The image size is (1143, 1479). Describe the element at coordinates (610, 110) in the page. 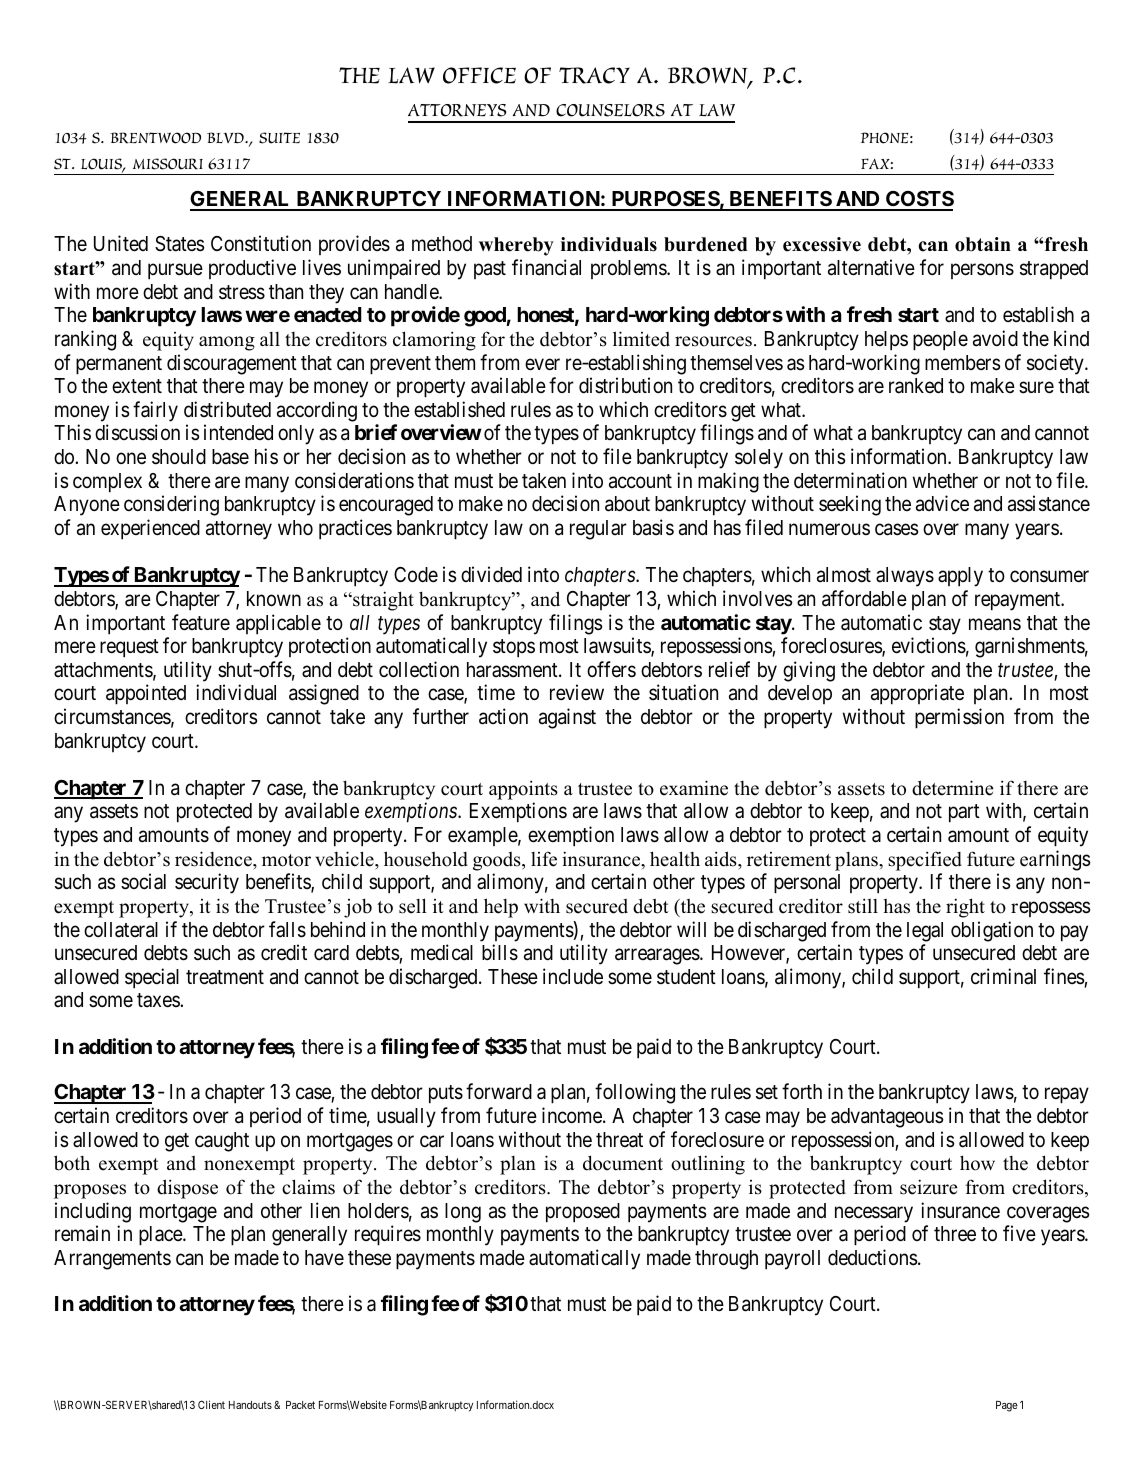

I see `COUNSELORS` at that location.
